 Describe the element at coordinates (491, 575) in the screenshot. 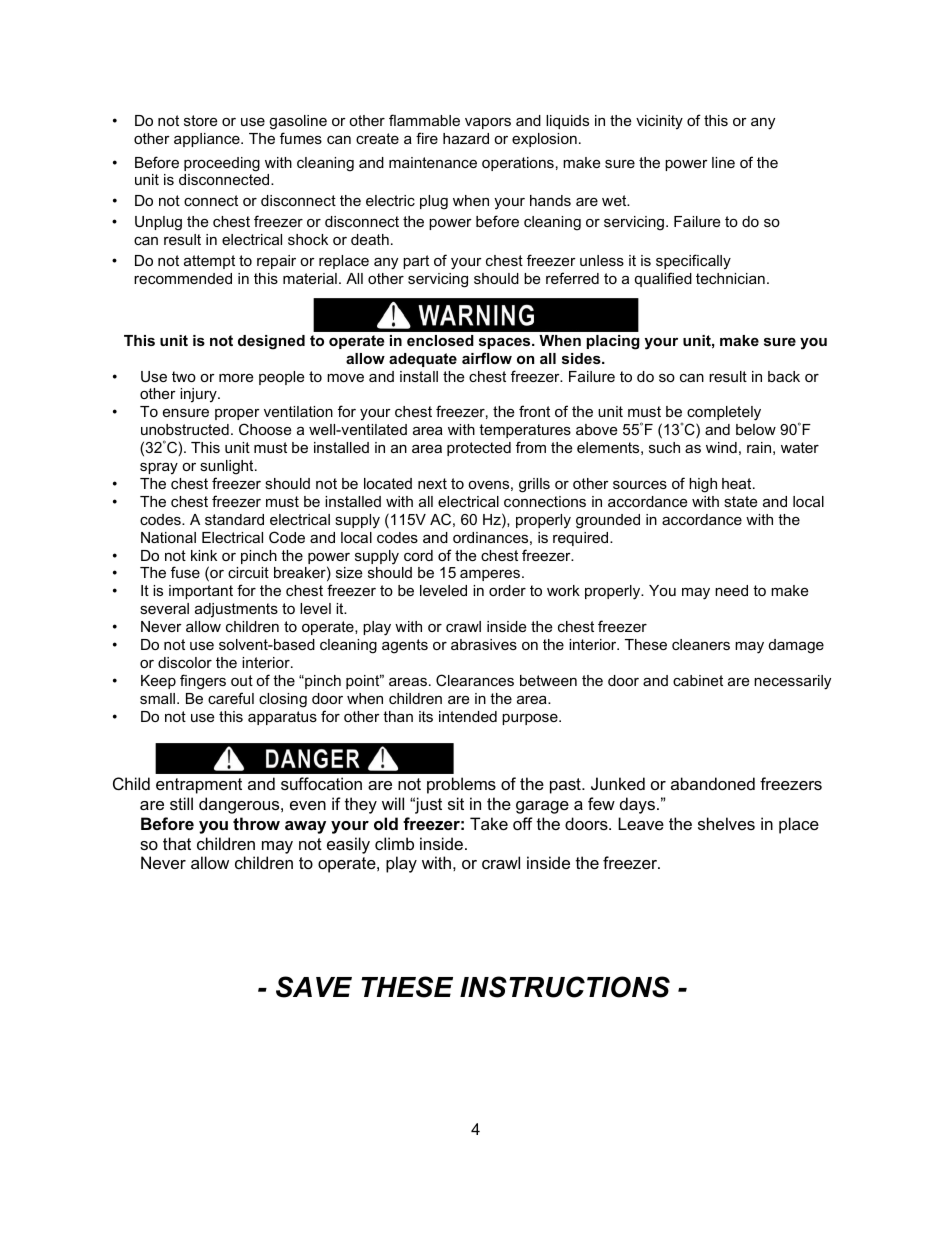

I see `amperes` at that location.
